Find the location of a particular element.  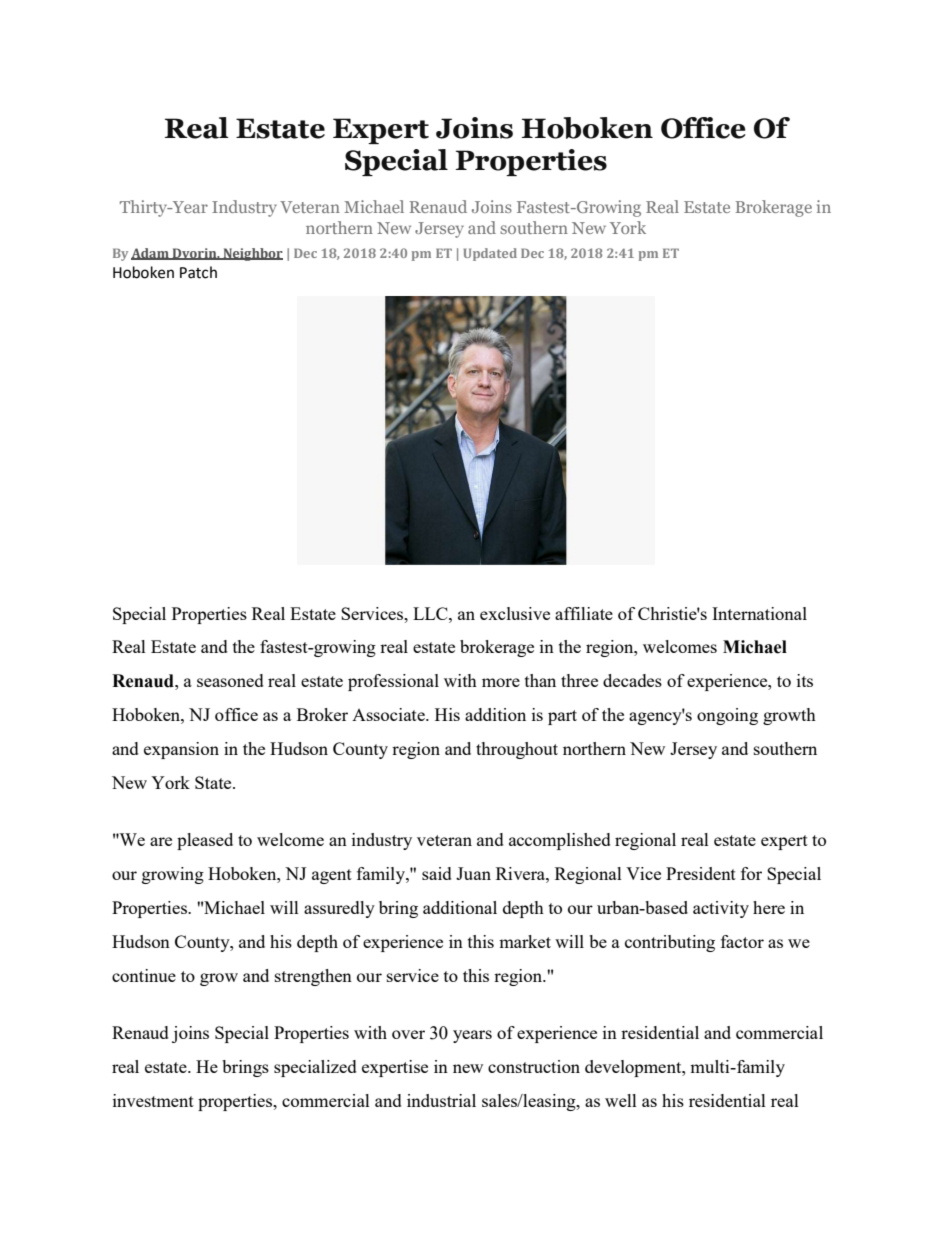

ongoing is located at coordinates (727, 716).
